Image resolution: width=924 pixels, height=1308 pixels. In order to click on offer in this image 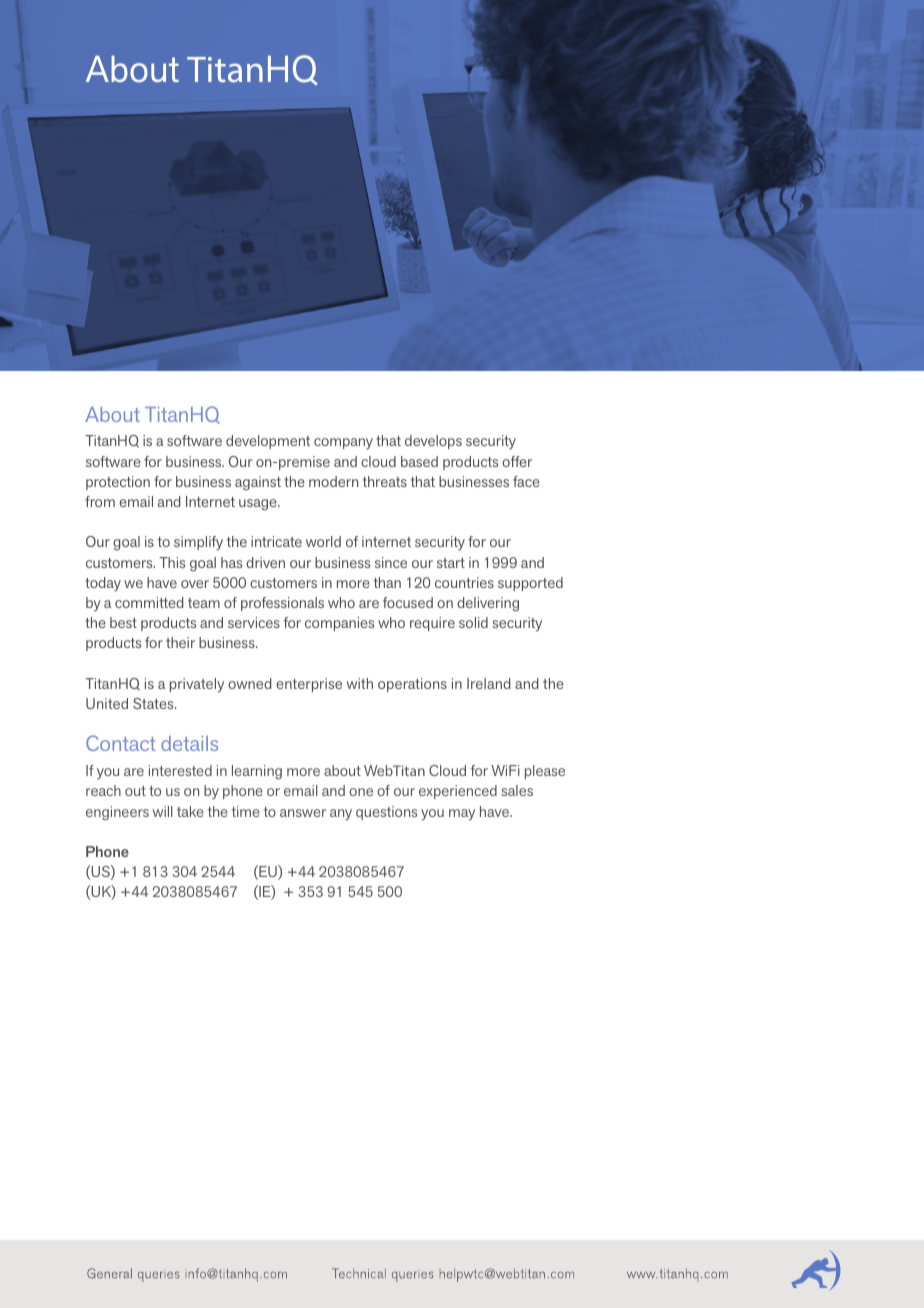, I will do `click(517, 461)`.
